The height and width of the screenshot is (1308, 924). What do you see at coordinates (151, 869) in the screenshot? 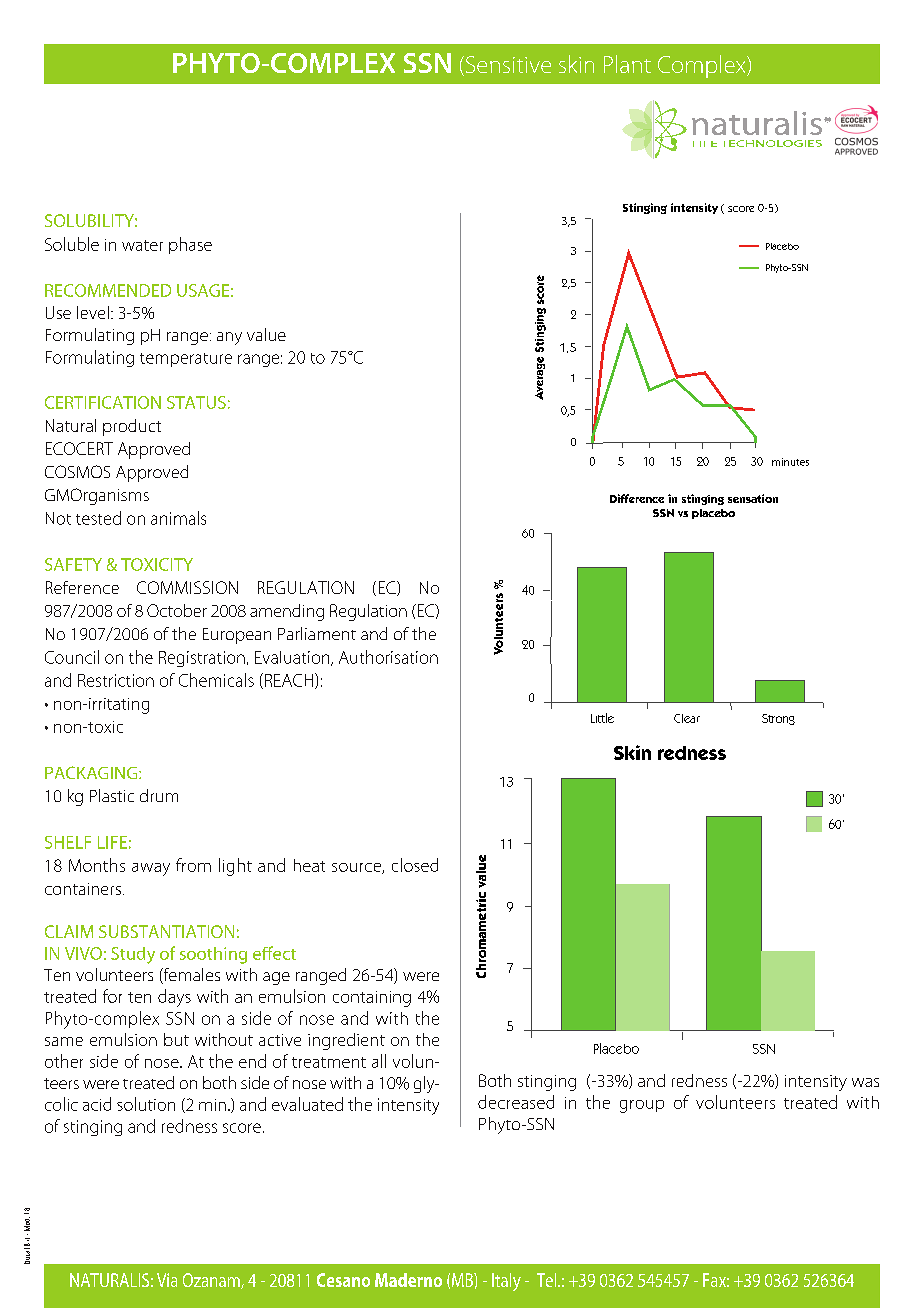
I see `away` at bounding box center [151, 869].
